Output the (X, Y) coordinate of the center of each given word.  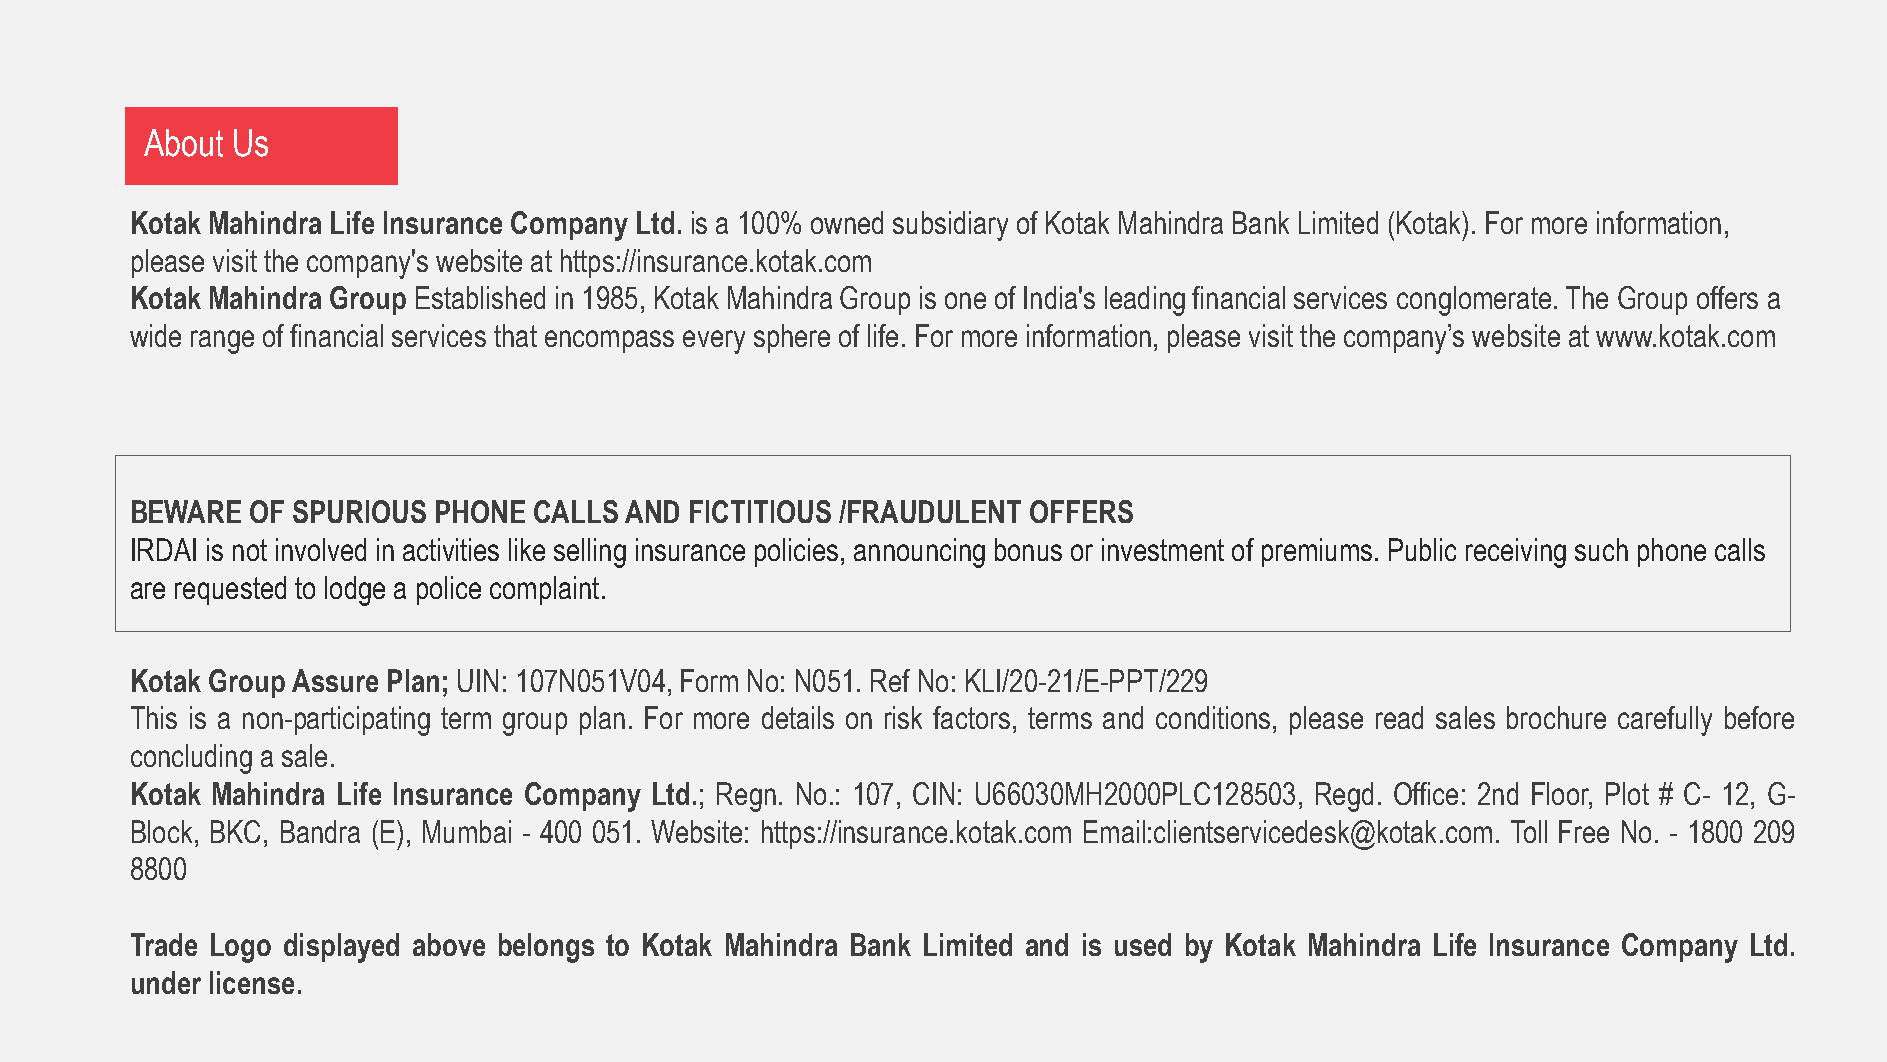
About (183, 143)
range (222, 342)
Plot (1627, 793)
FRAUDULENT (934, 511)
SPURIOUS (359, 511)
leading (1145, 301)
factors (971, 717)
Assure (335, 680)
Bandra (320, 831)
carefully (1665, 721)
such (1601, 549)
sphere (792, 338)
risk (903, 717)
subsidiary (950, 226)
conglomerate (1474, 301)
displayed (341, 948)
